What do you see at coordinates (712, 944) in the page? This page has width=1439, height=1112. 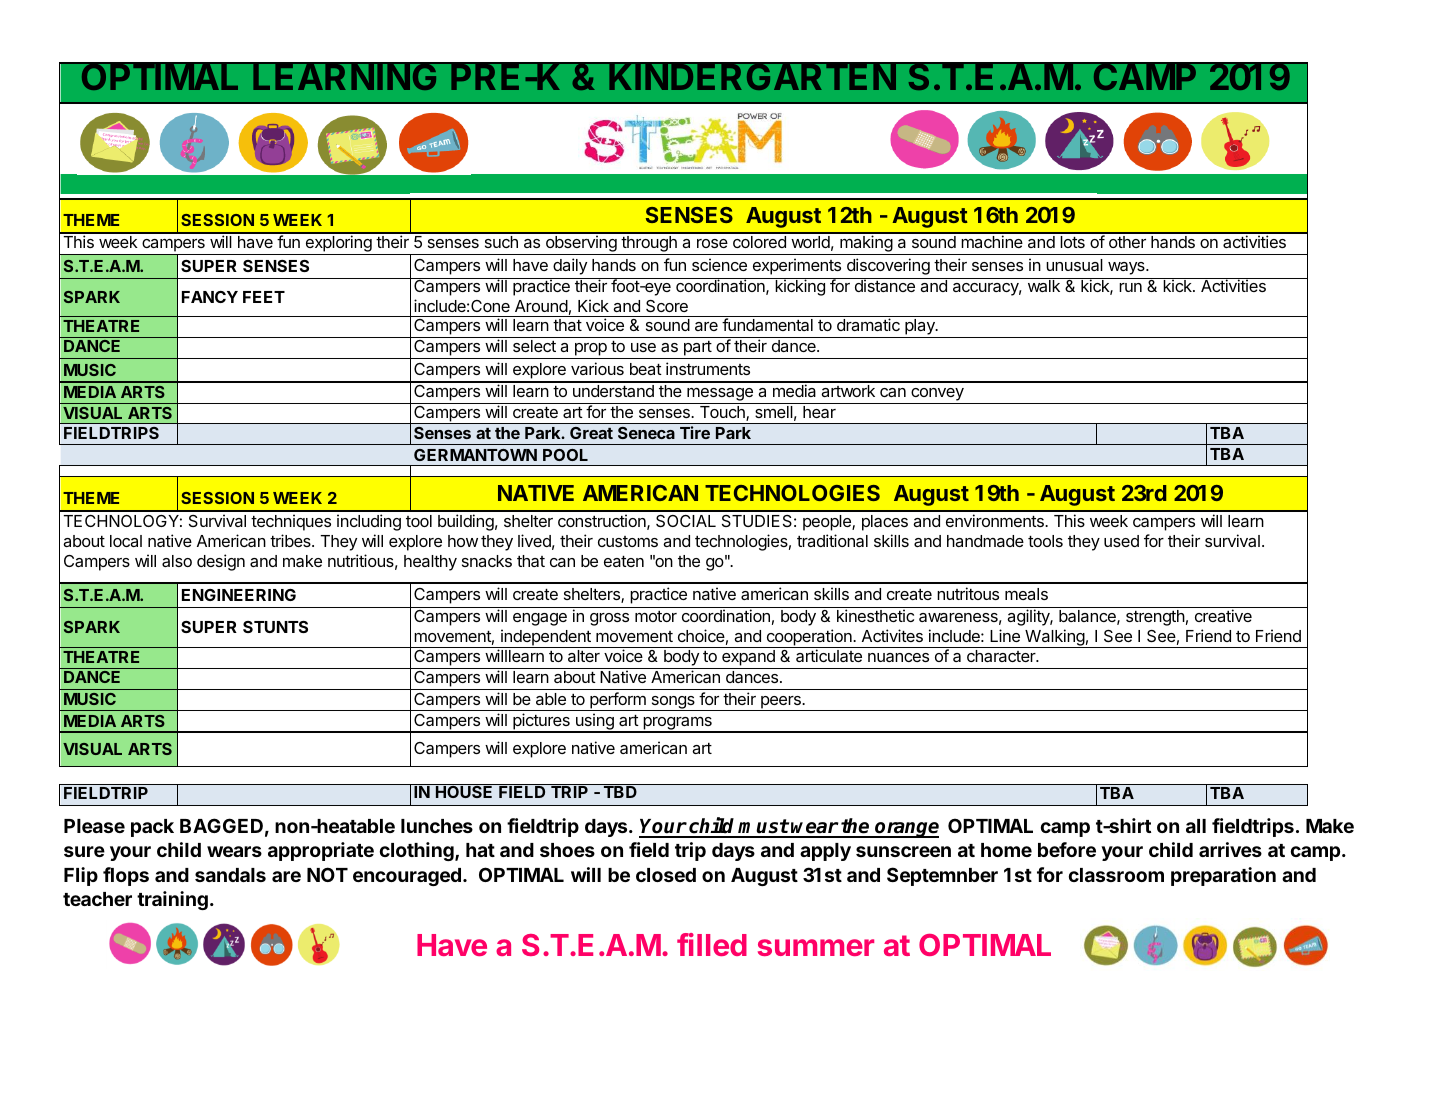 I see `filled` at bounding box center [712, 944].
